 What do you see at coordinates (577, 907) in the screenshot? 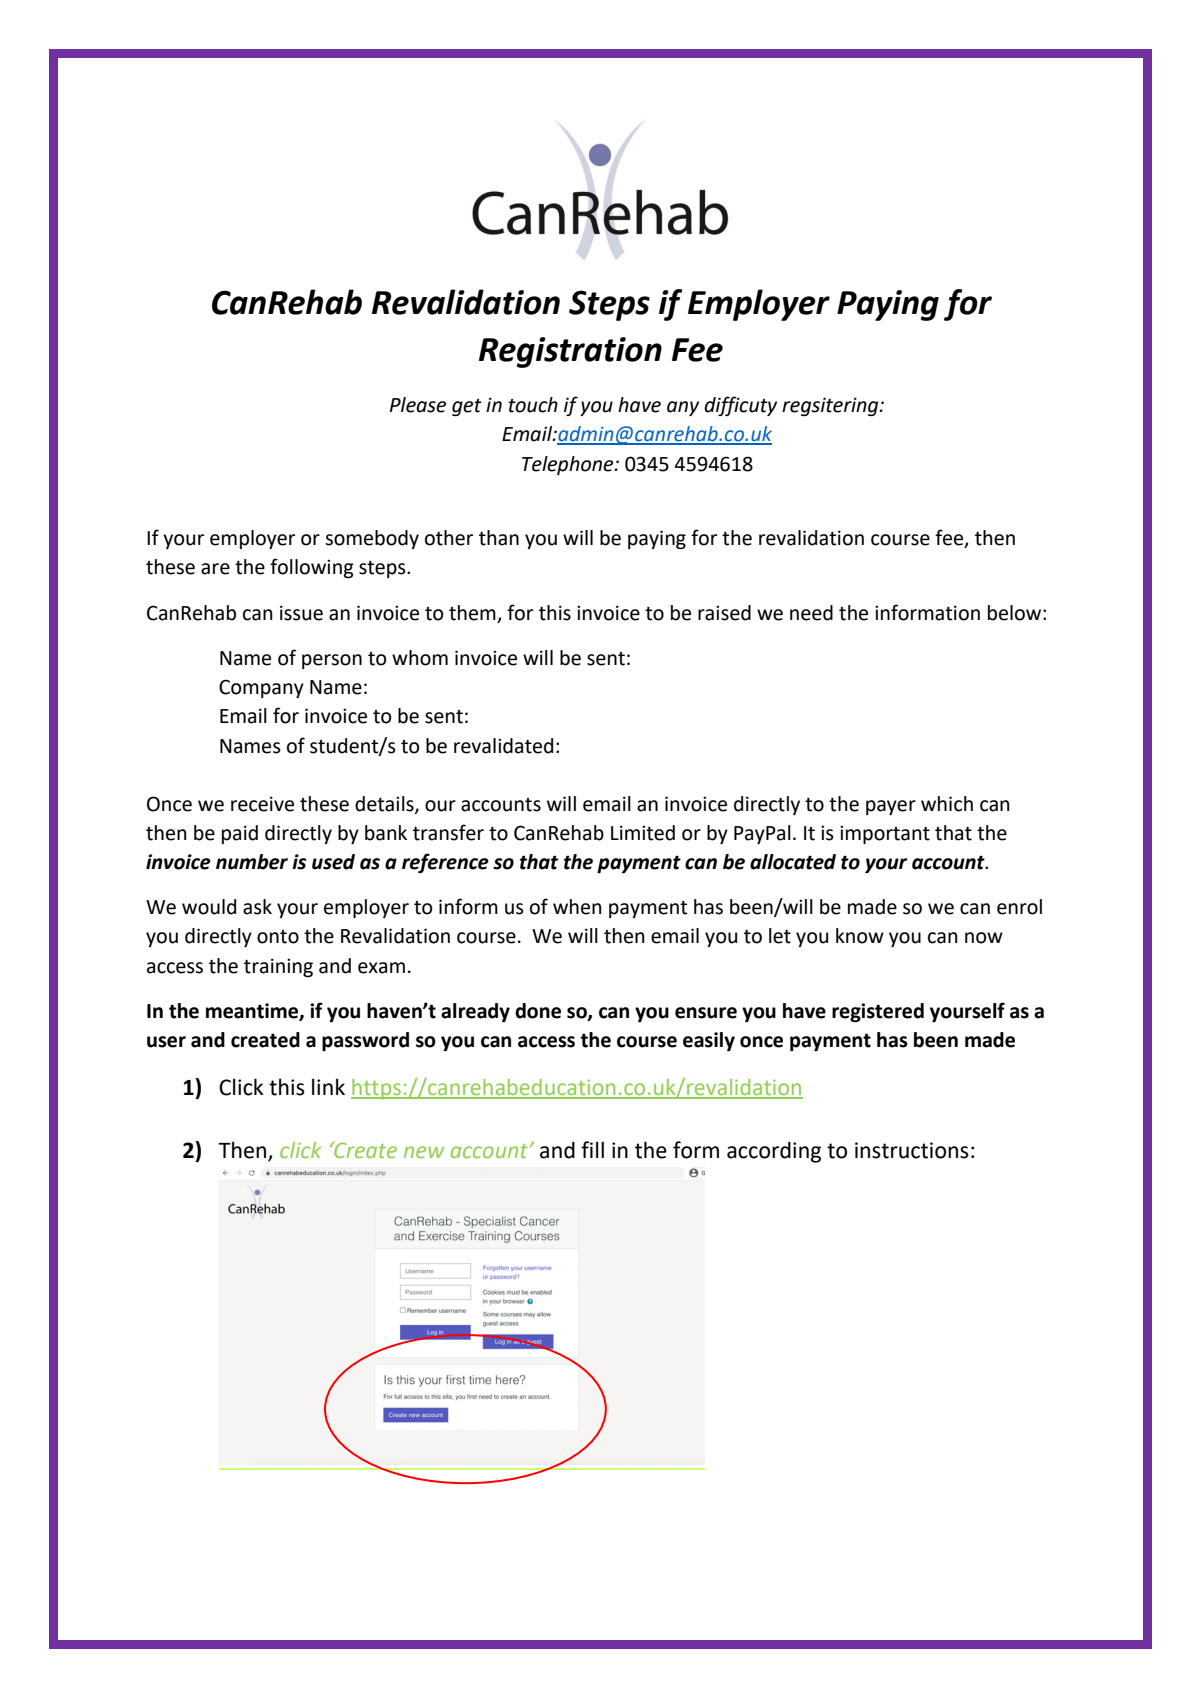
I see `when` at bounding box center [577, 907].
